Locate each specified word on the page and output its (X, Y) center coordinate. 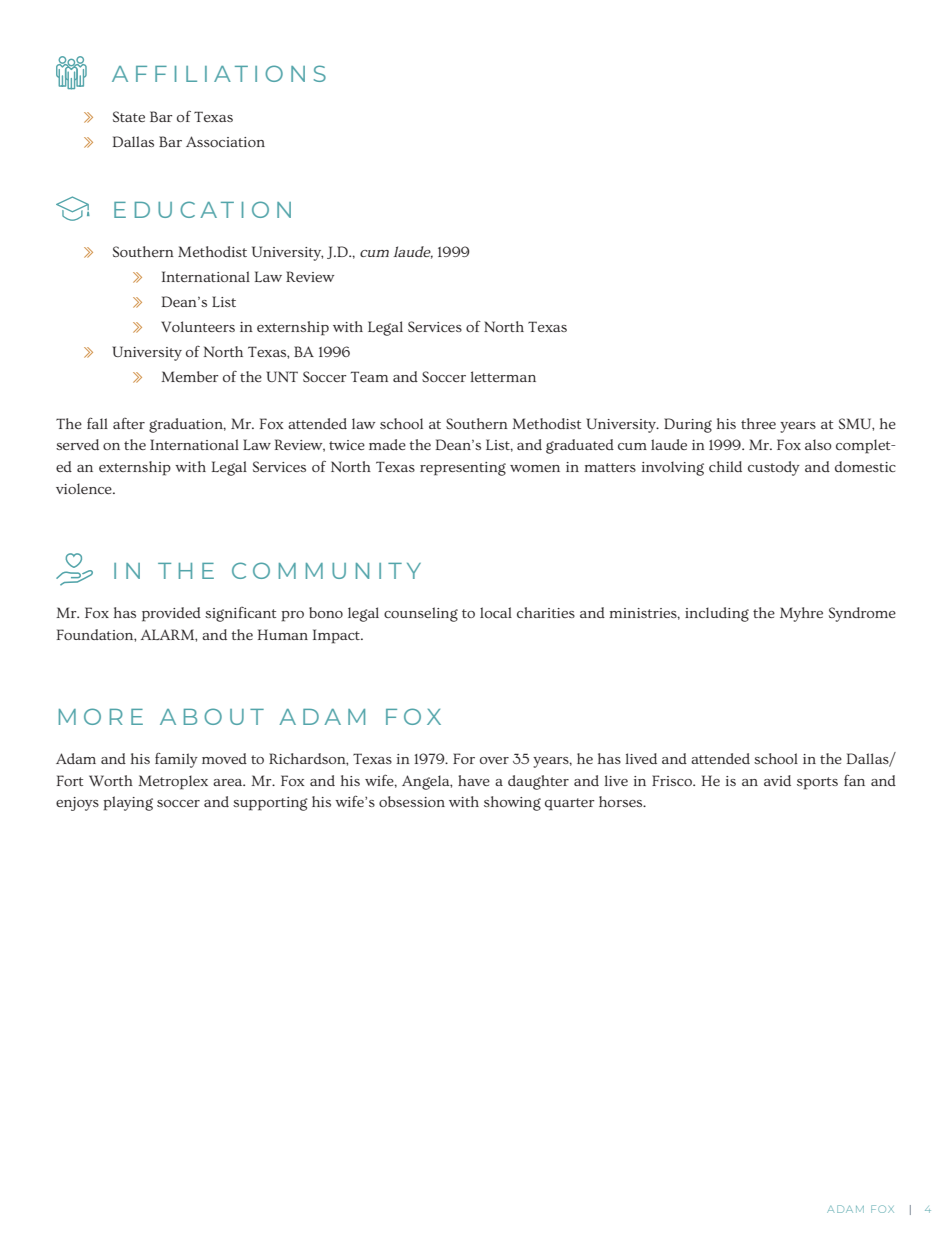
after (129, 423)
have (474, 780)
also (818, 444)
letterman (503, 376)
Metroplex (173, 782)
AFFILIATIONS (219, 73)
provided (171, 614)
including (717, 614)
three (758, 423)
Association (225, 141)
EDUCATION (202, 209)
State (129, 116)
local (496, 612)
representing (463, 469)
